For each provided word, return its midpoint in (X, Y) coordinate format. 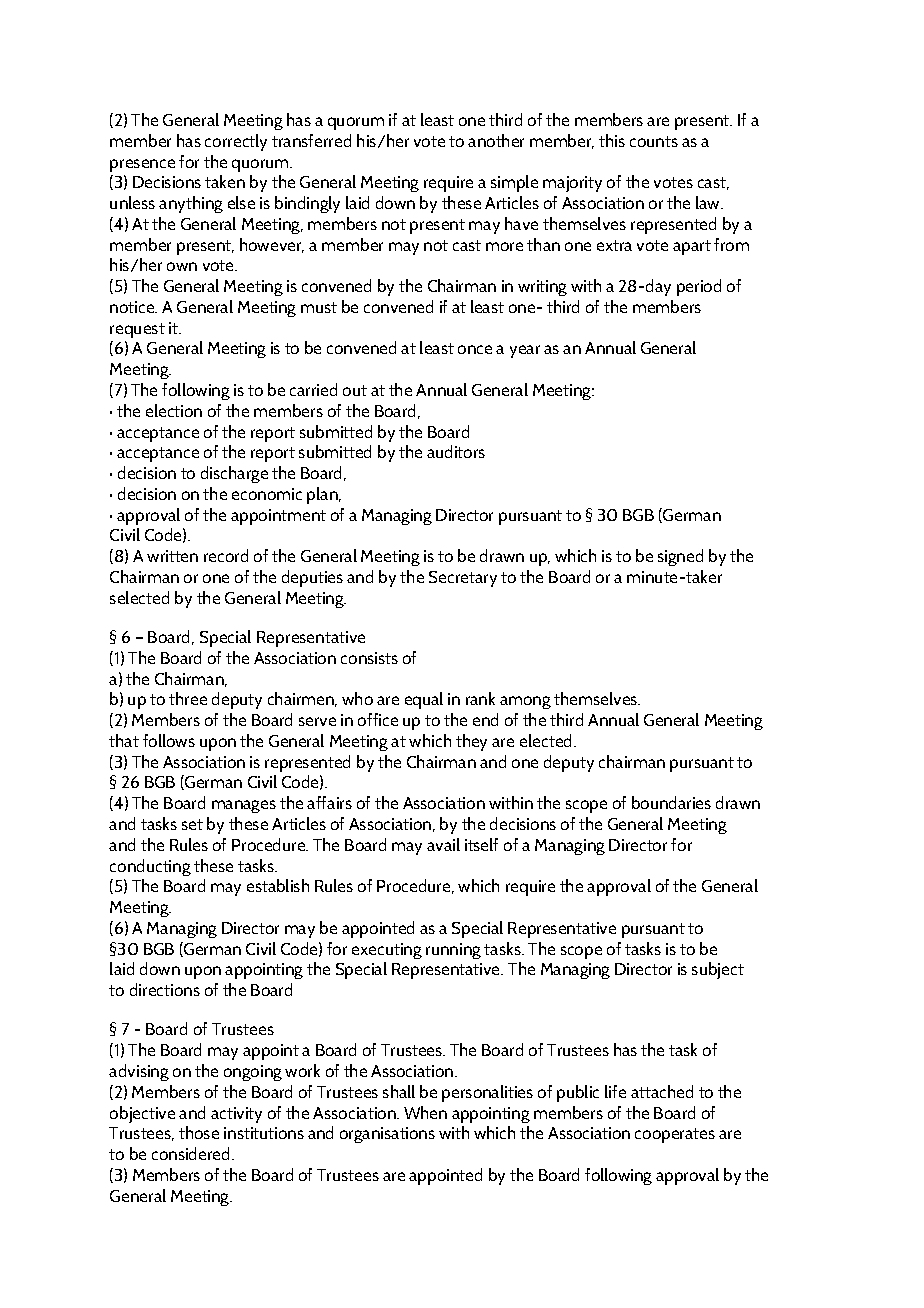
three (188, 698)
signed (680, 557)
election (174, 410)
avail (443, 844)
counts (654, 141)
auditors (456, 451)
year (525, 351)
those (199, 1132)
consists (369, 658)
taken (225, 181)
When (425, 1112)
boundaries (671, 802)
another (496, 140)
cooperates (675, 1135)
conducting (150, 867)
